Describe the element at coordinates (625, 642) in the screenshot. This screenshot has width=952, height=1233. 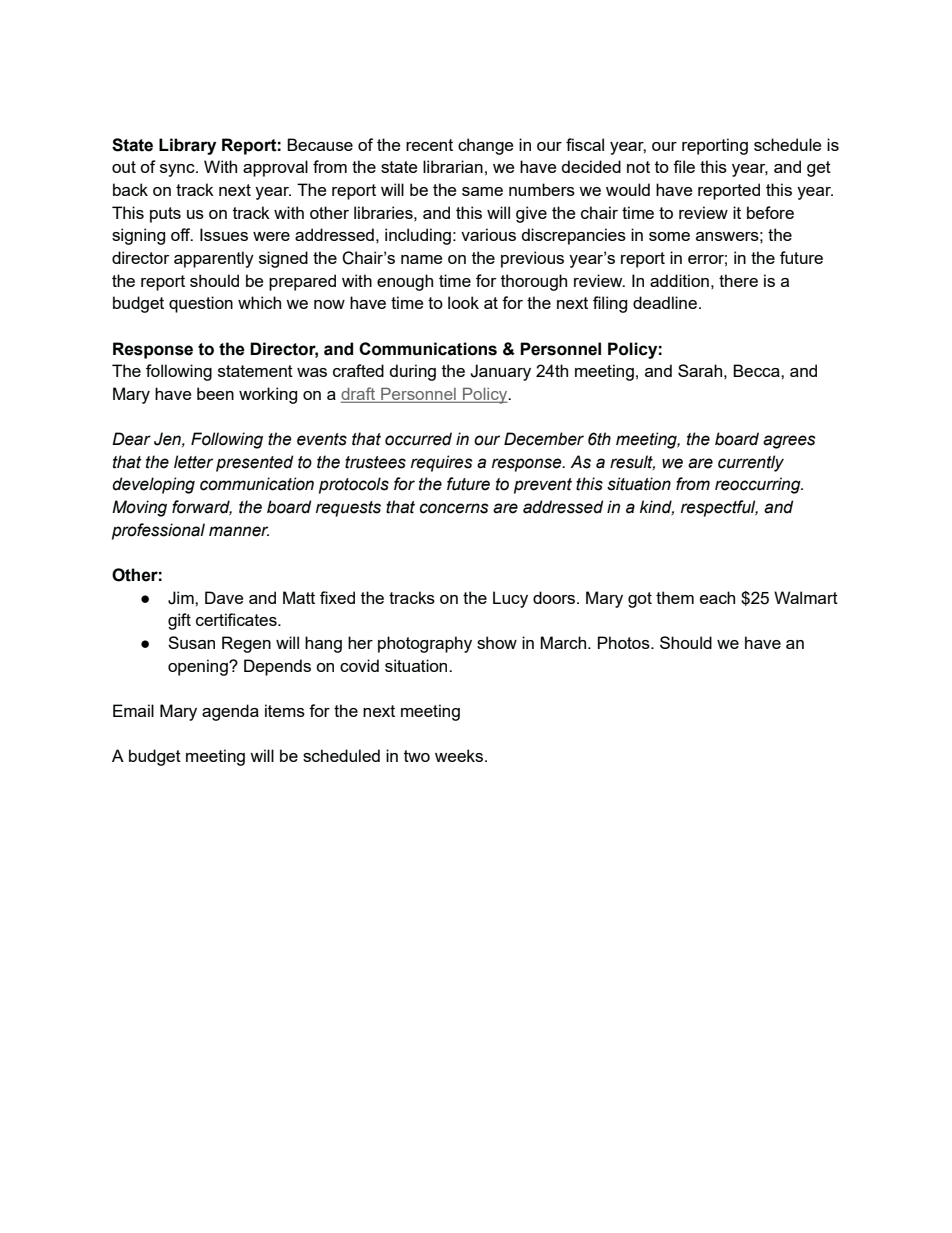
I see `Photos` at that location.
